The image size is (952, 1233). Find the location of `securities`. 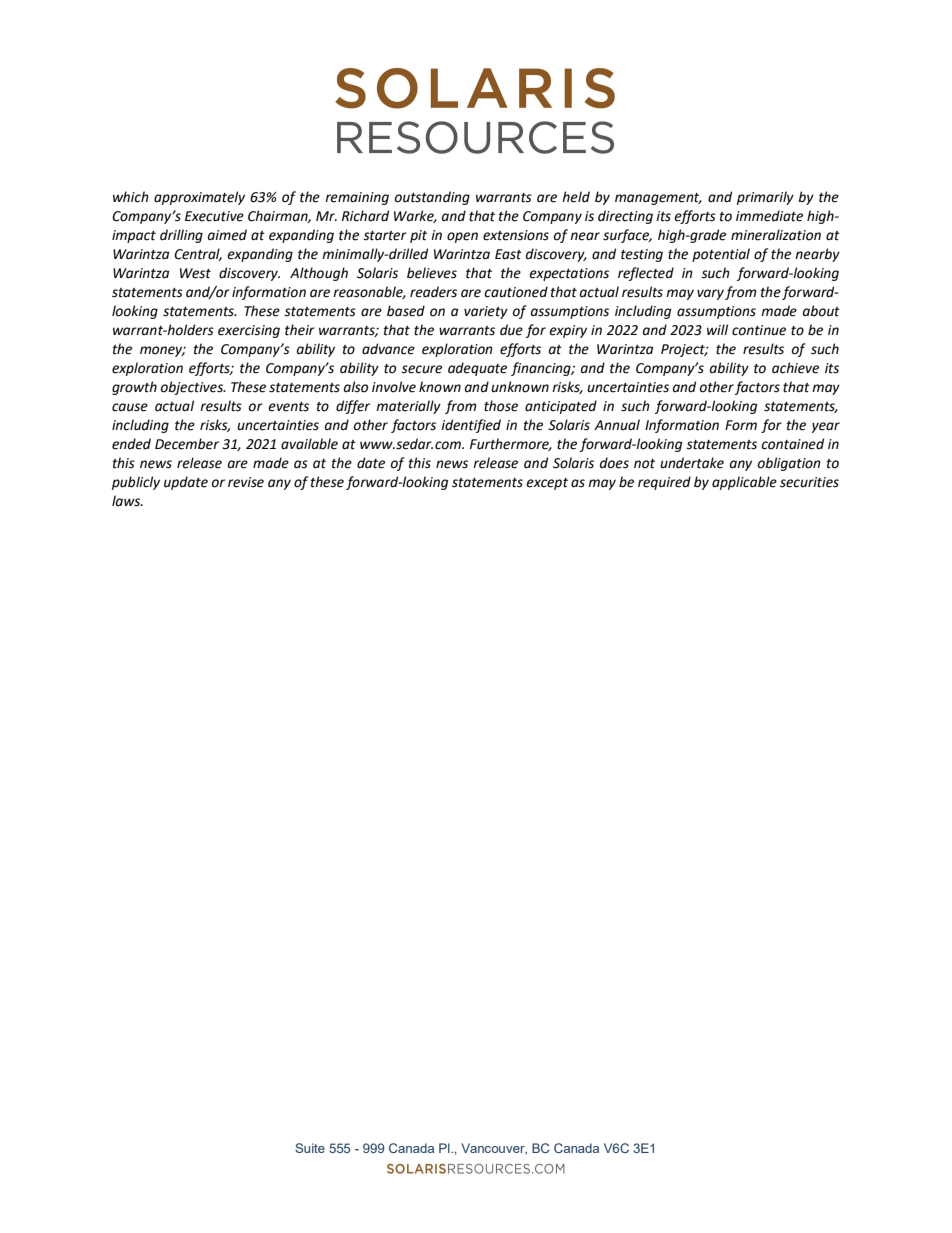

securities is located at coordinates (809, 482).
